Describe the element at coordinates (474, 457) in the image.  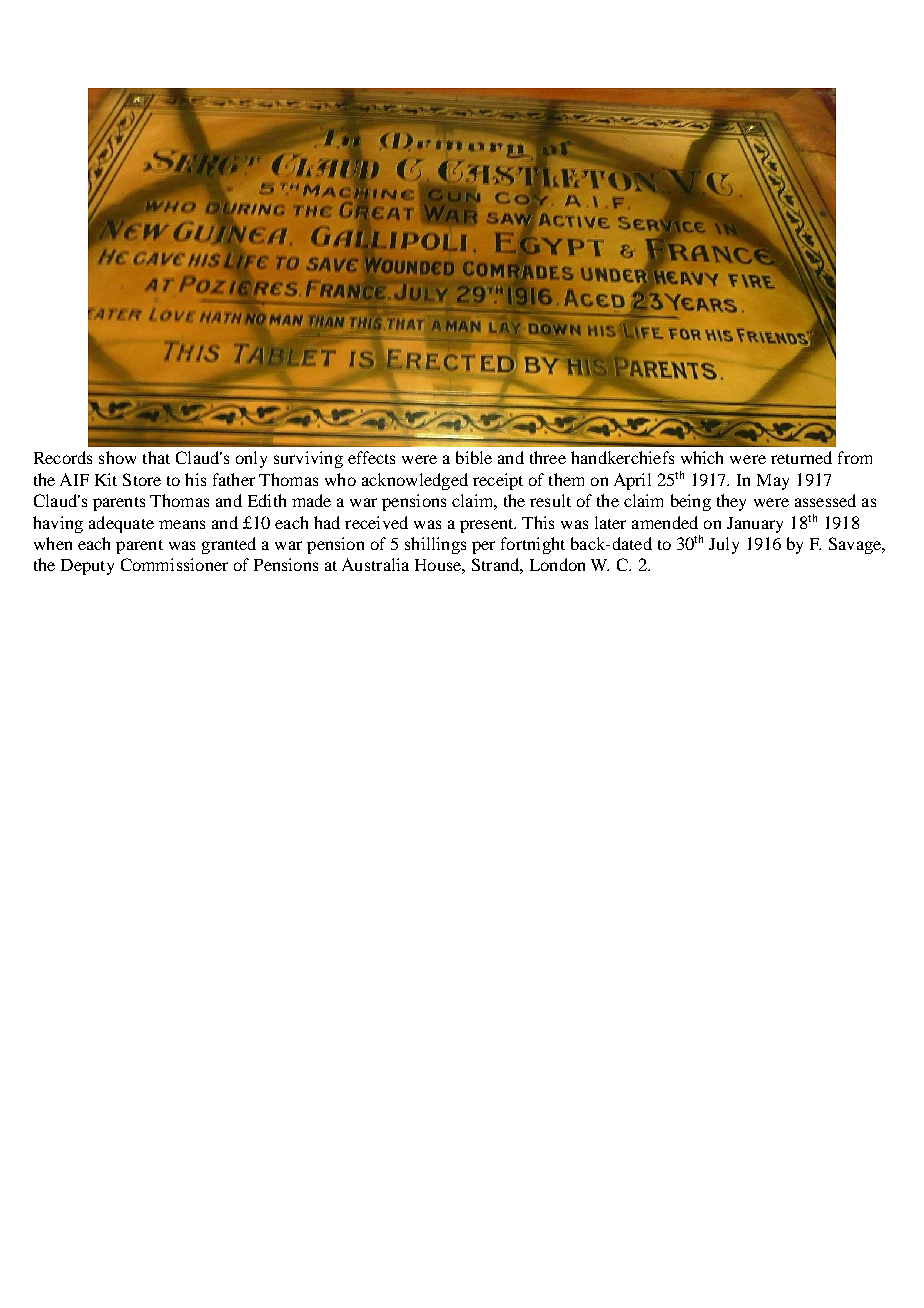
I see `bible` at that location.
